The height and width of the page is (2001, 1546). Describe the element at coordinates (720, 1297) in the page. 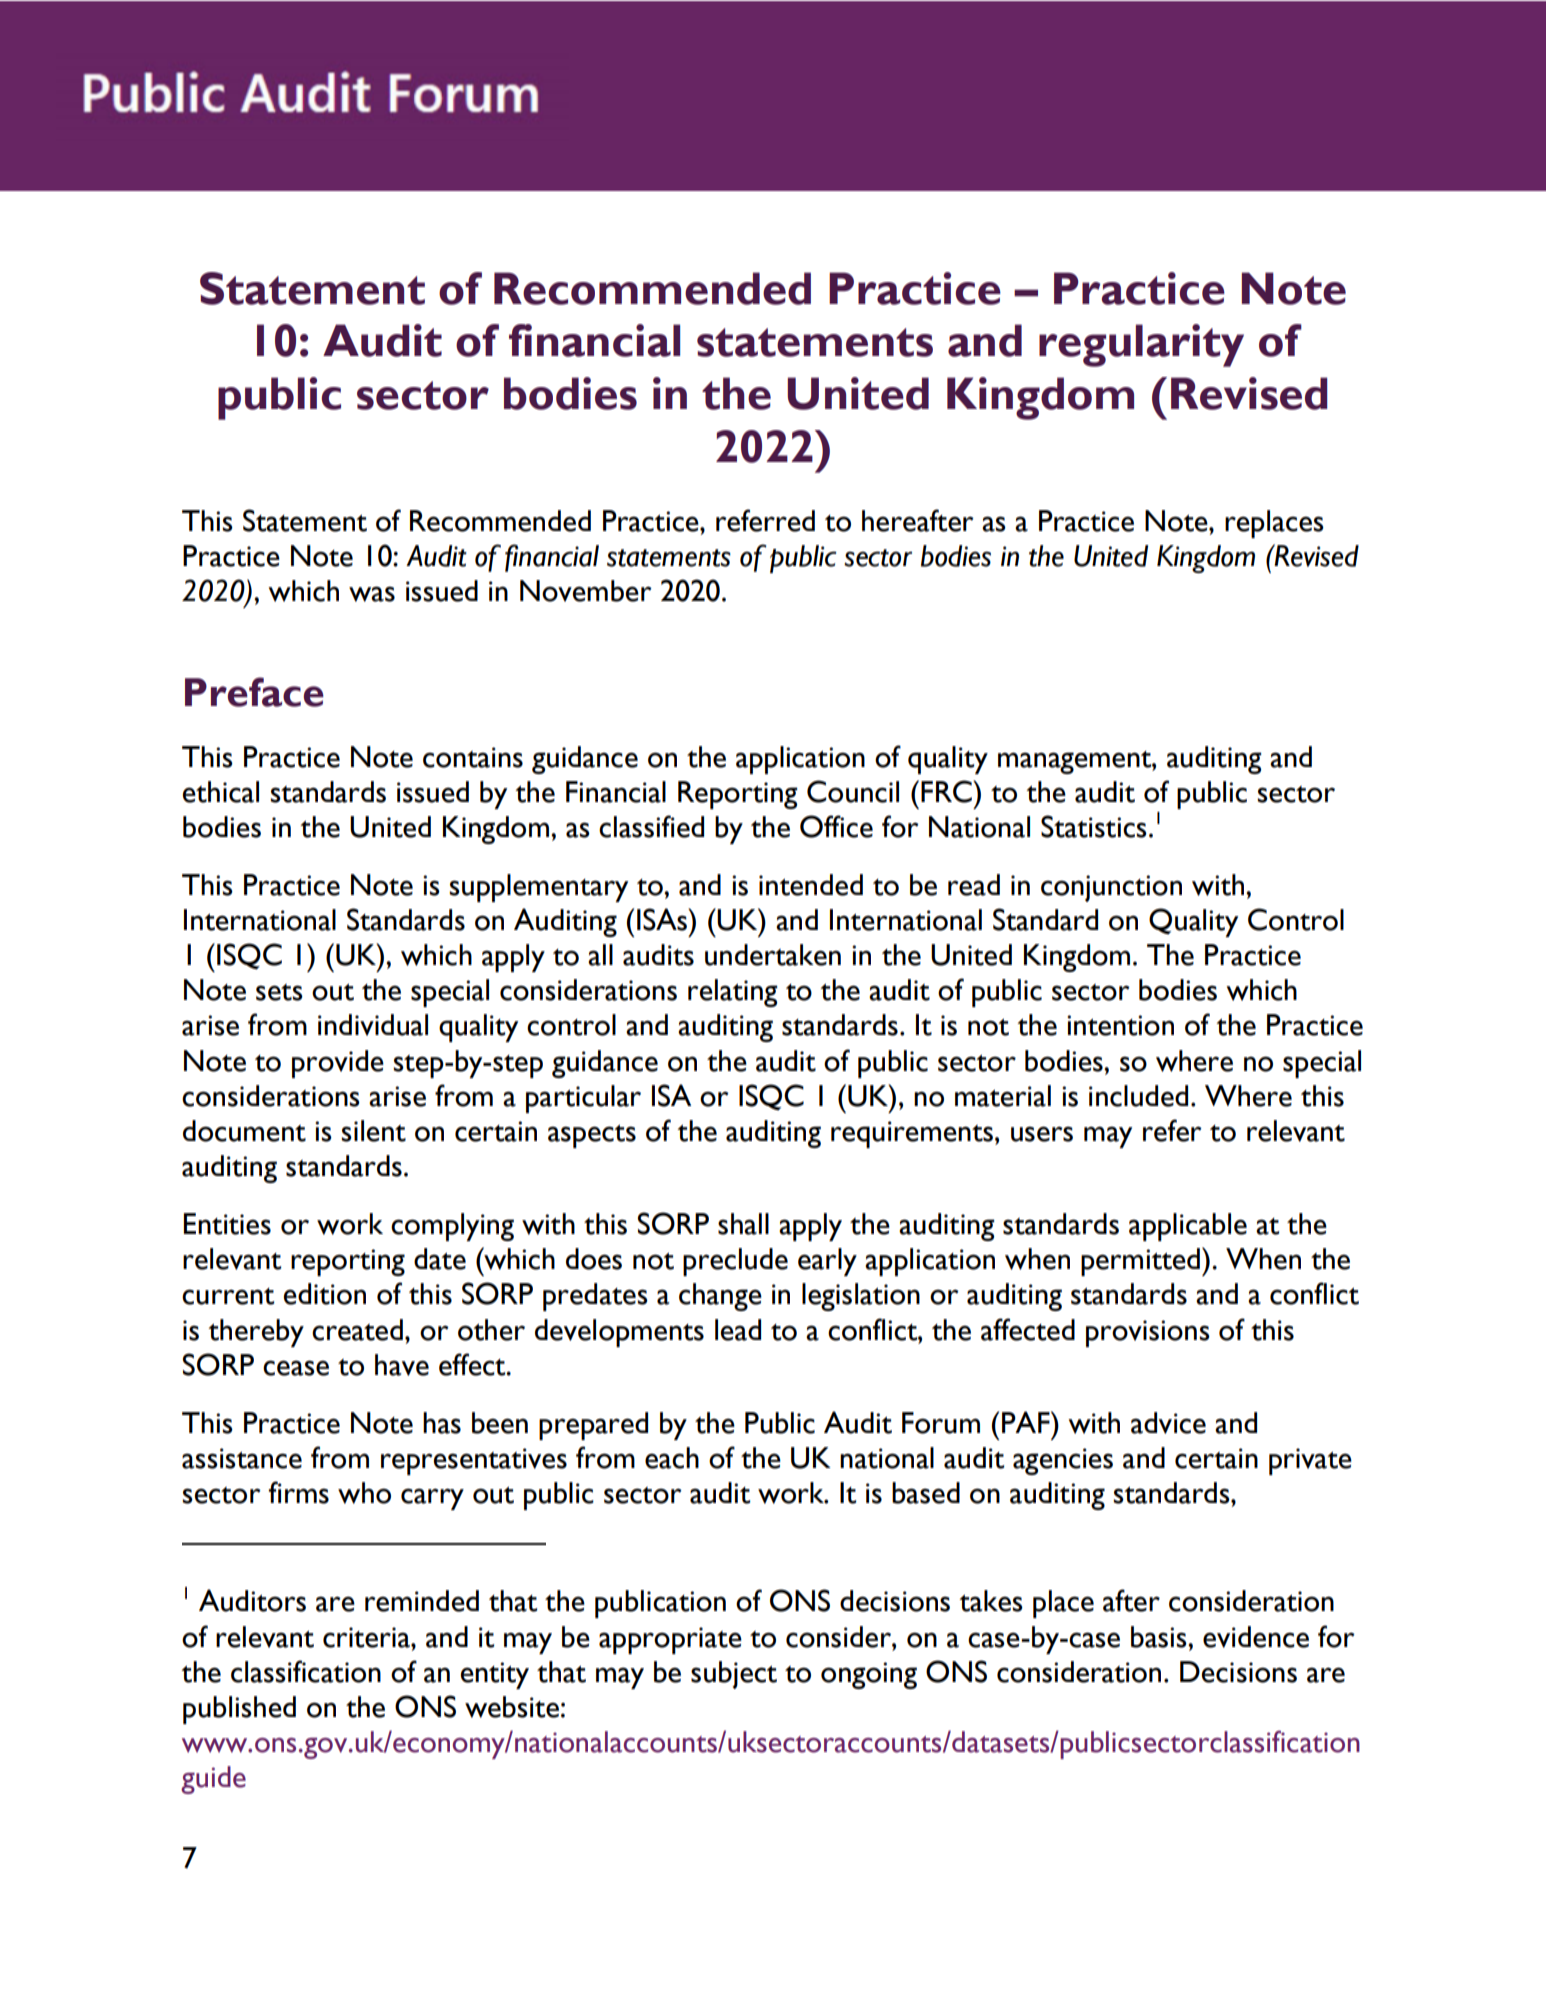

I see `change` at that location.
